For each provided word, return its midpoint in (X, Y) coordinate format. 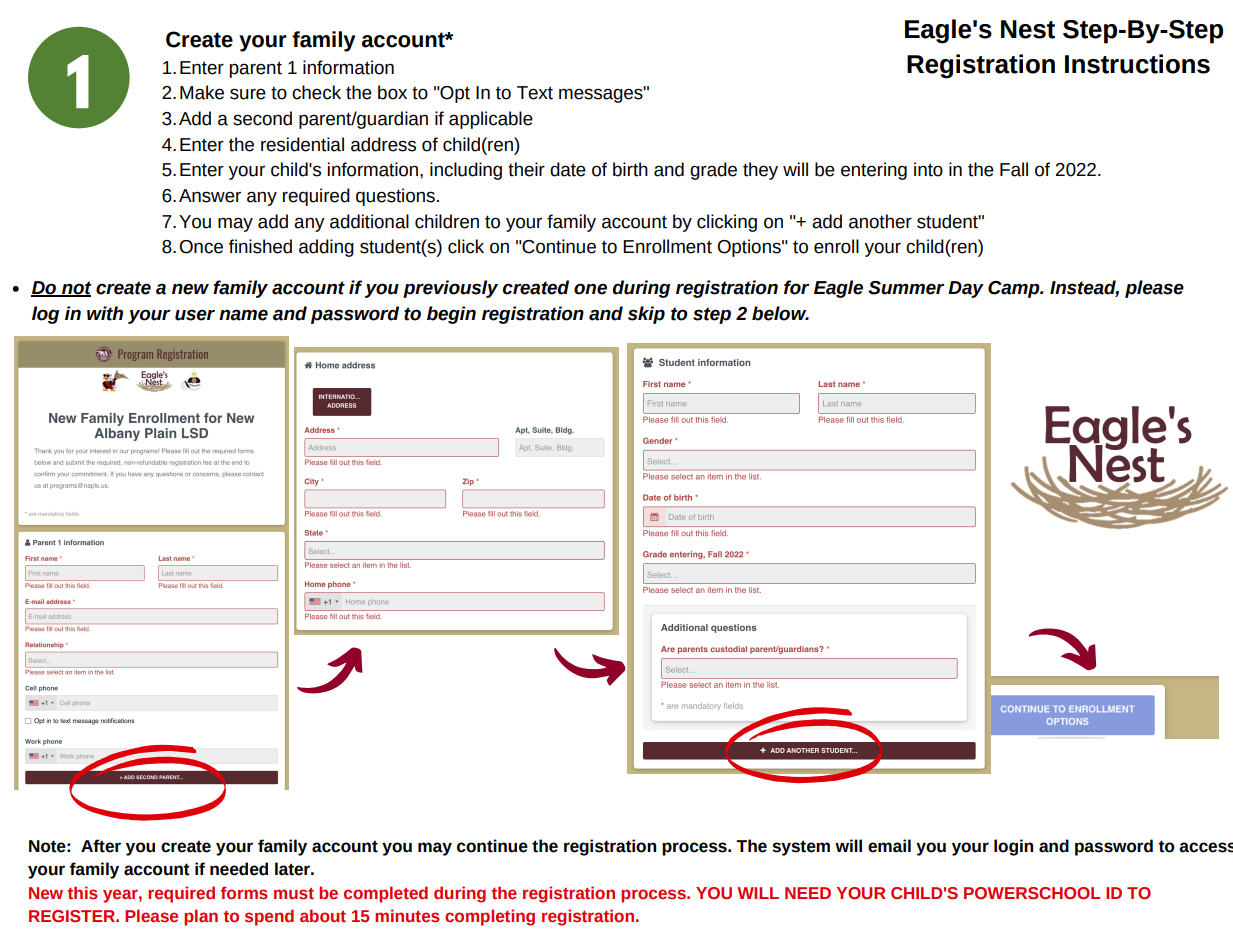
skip (646, 315)
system (801, 848)
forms (244, 893)
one (590, 289)
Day (966, 289)
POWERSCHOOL (1032, 893)
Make (202, 92)
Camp (1015, 289)
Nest (1028, 29)
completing (490, 917)
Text (535, 93)
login (1013, 847)
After (101, 846)
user (195, 315)
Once (201, 247)
